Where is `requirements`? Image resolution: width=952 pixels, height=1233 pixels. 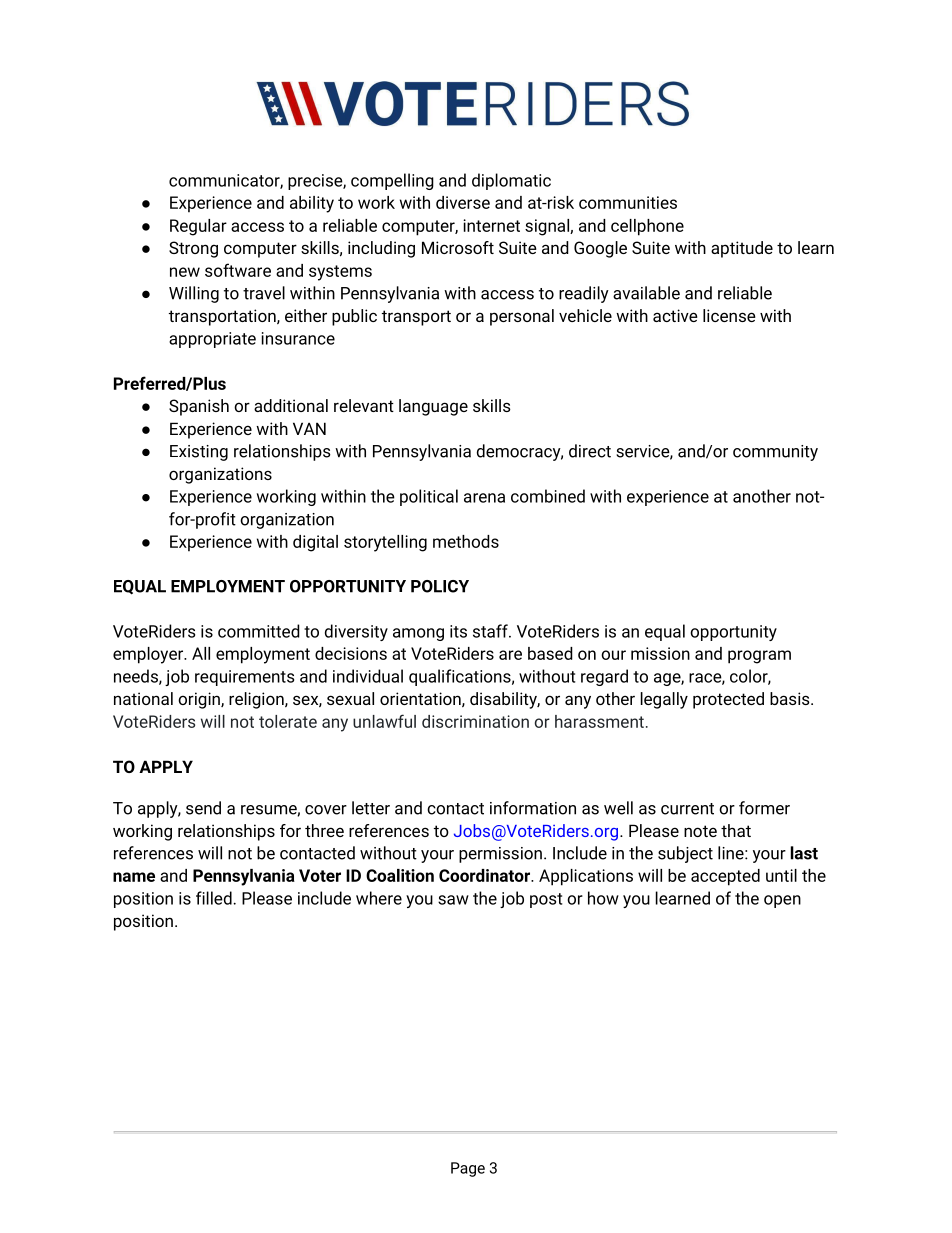 requirements is located at coordinates (244, 678).
